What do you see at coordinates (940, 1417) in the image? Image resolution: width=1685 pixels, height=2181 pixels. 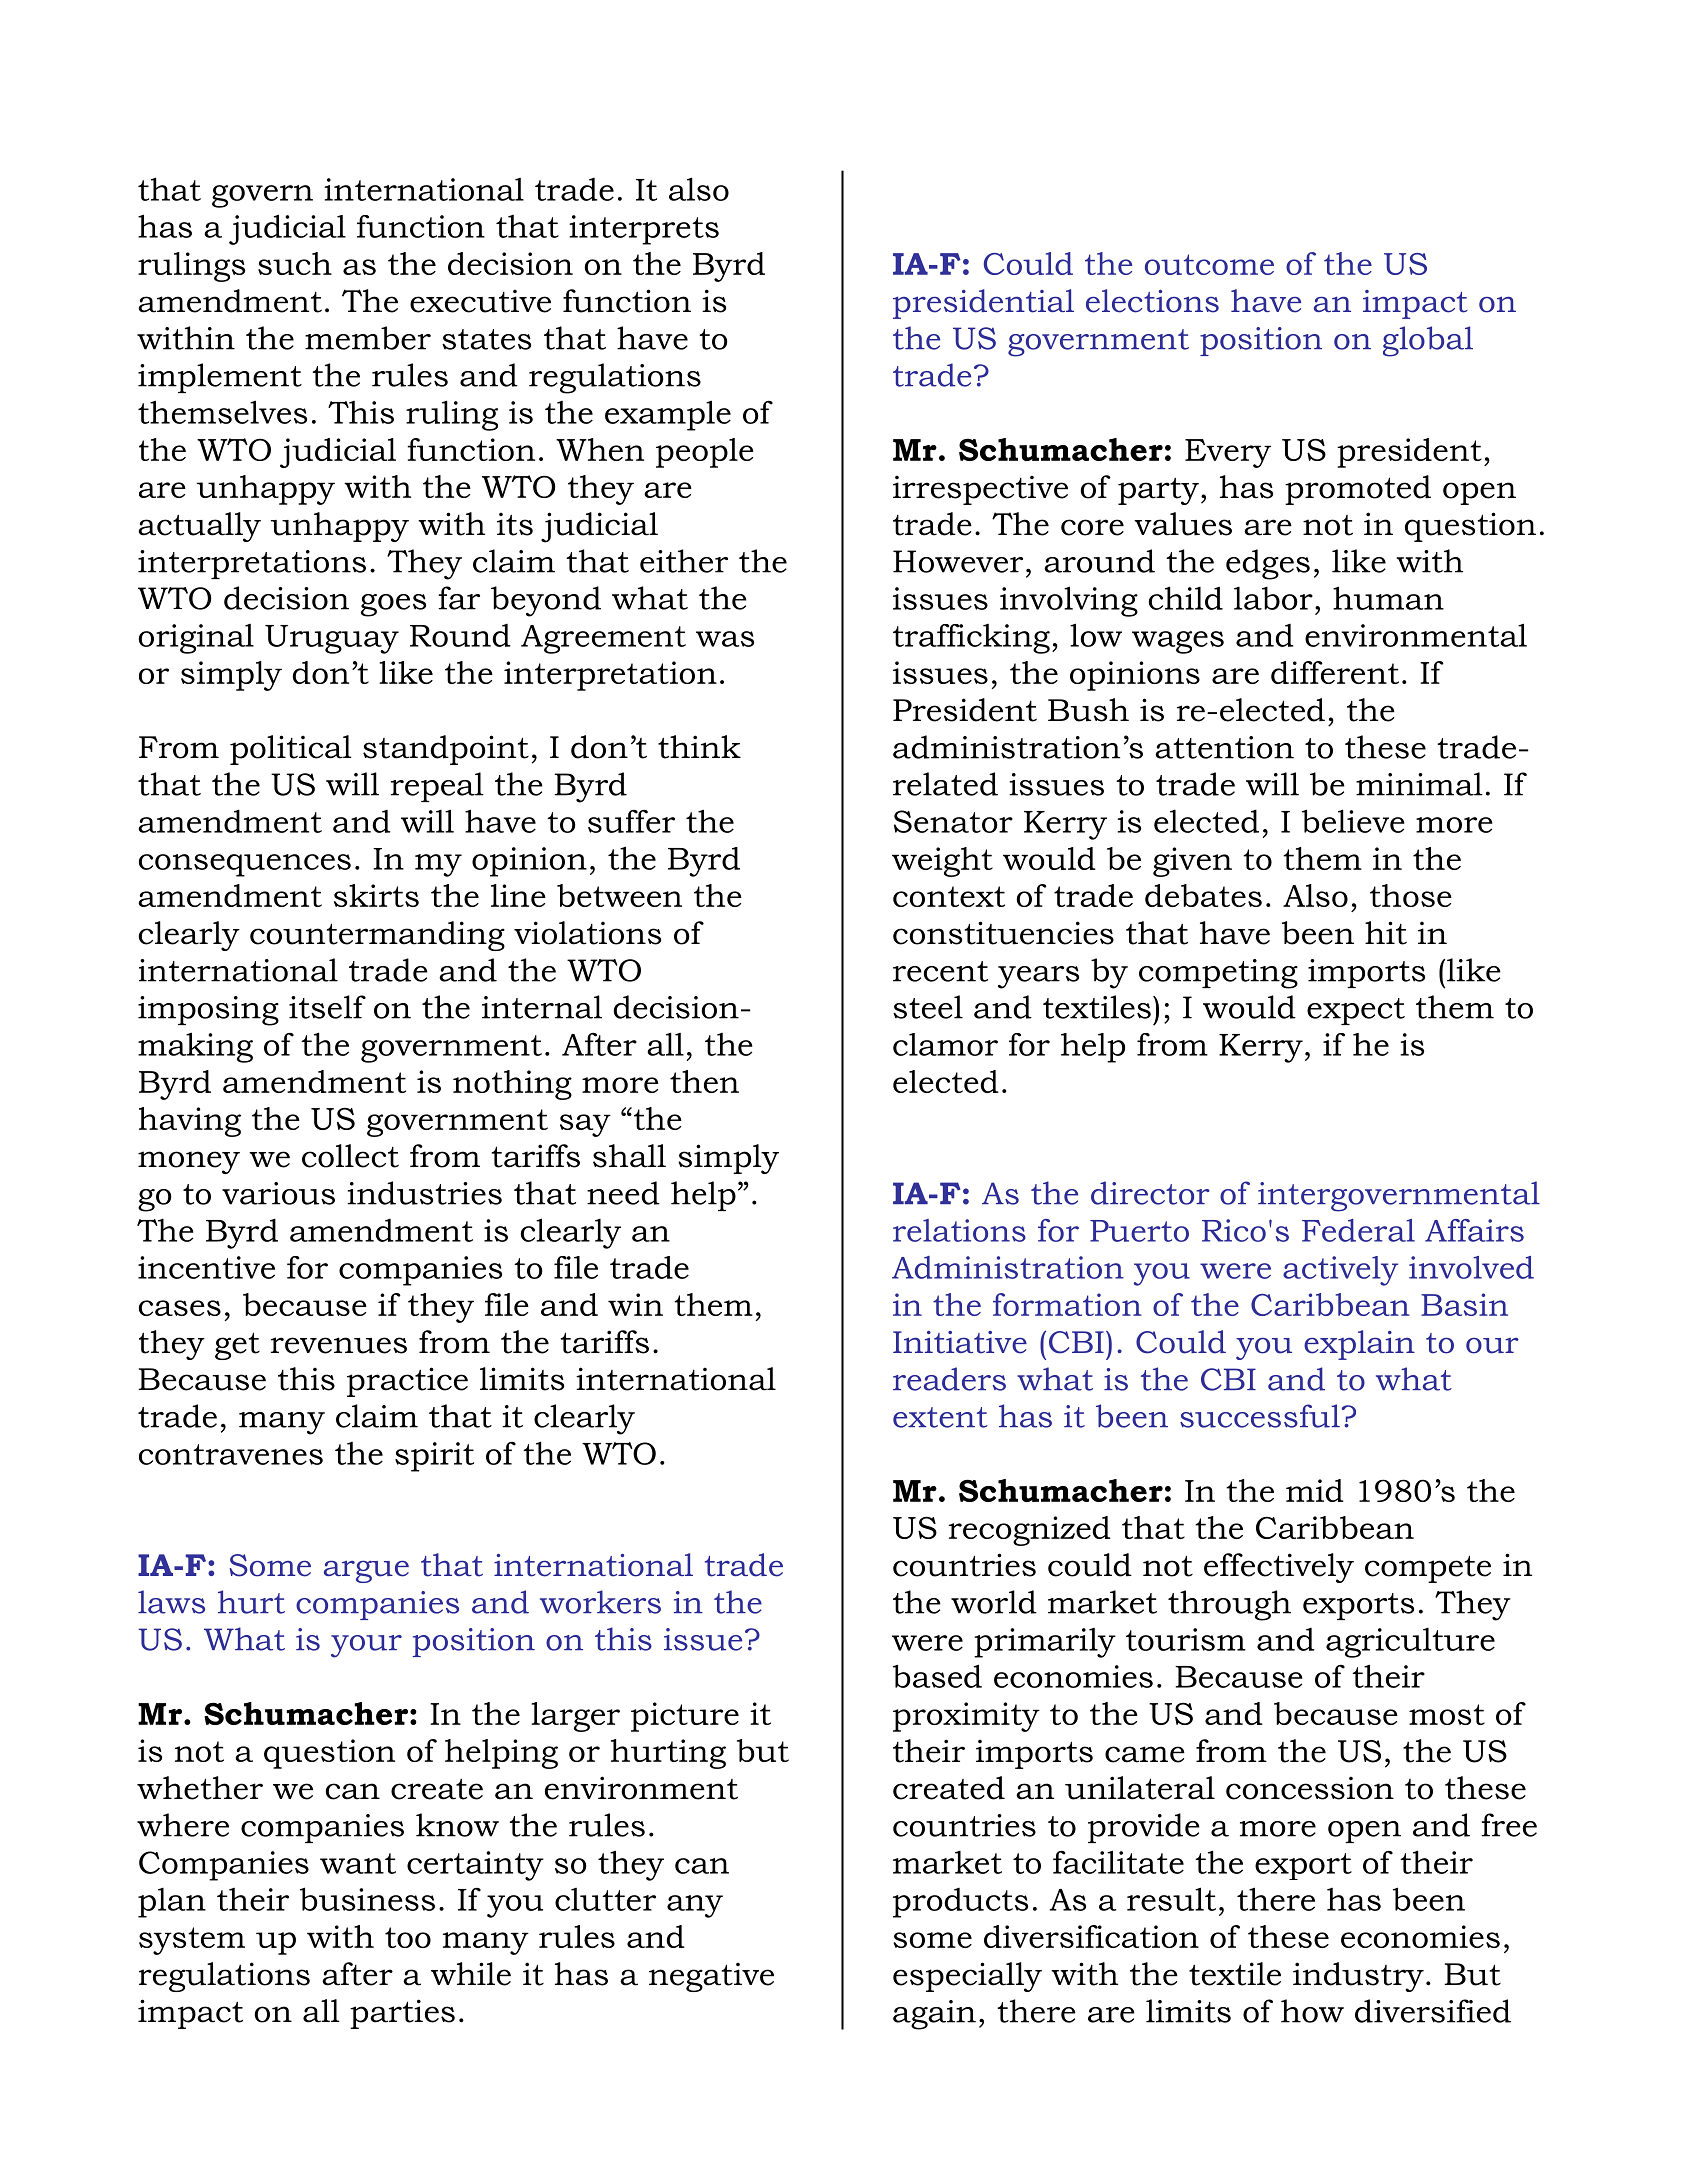 I see `extent` at bounding box center [940, 1417].
